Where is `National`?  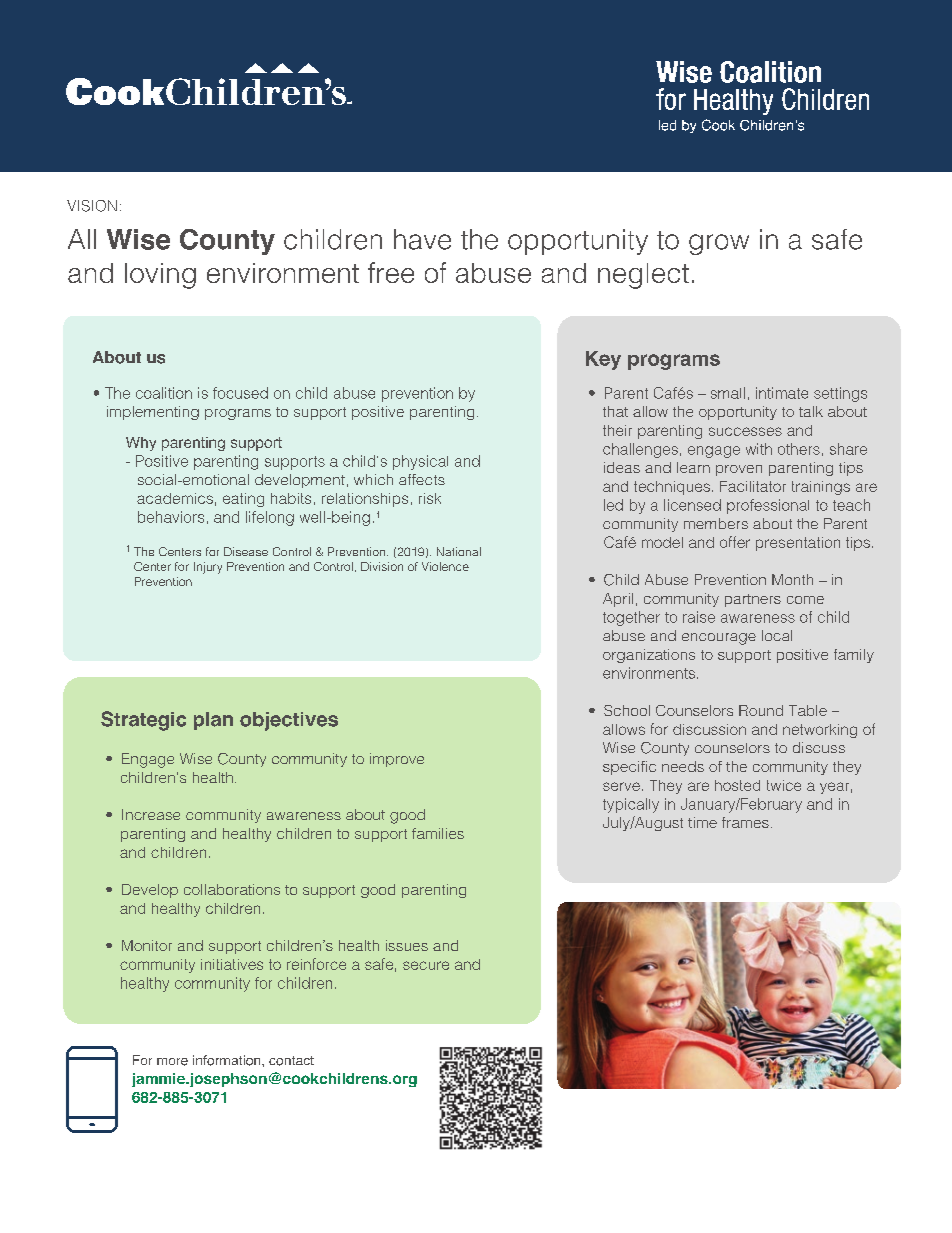 National is located at coordinates (459, 551).
